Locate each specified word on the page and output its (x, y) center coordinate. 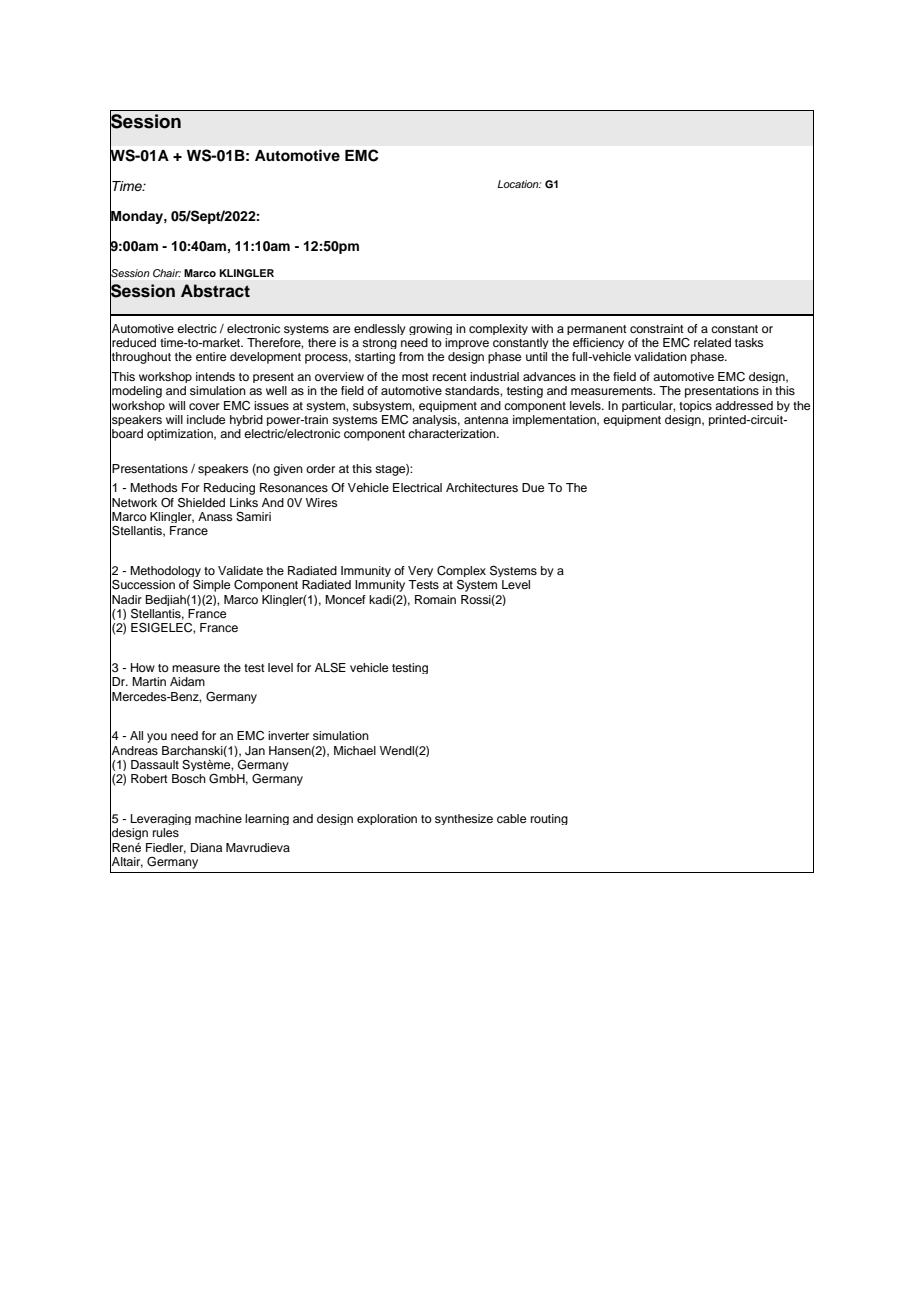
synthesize (464, 819)
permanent (597, 330)
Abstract (215, 291)
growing (430, 329)
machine (218, 818)
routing (549, 819)
